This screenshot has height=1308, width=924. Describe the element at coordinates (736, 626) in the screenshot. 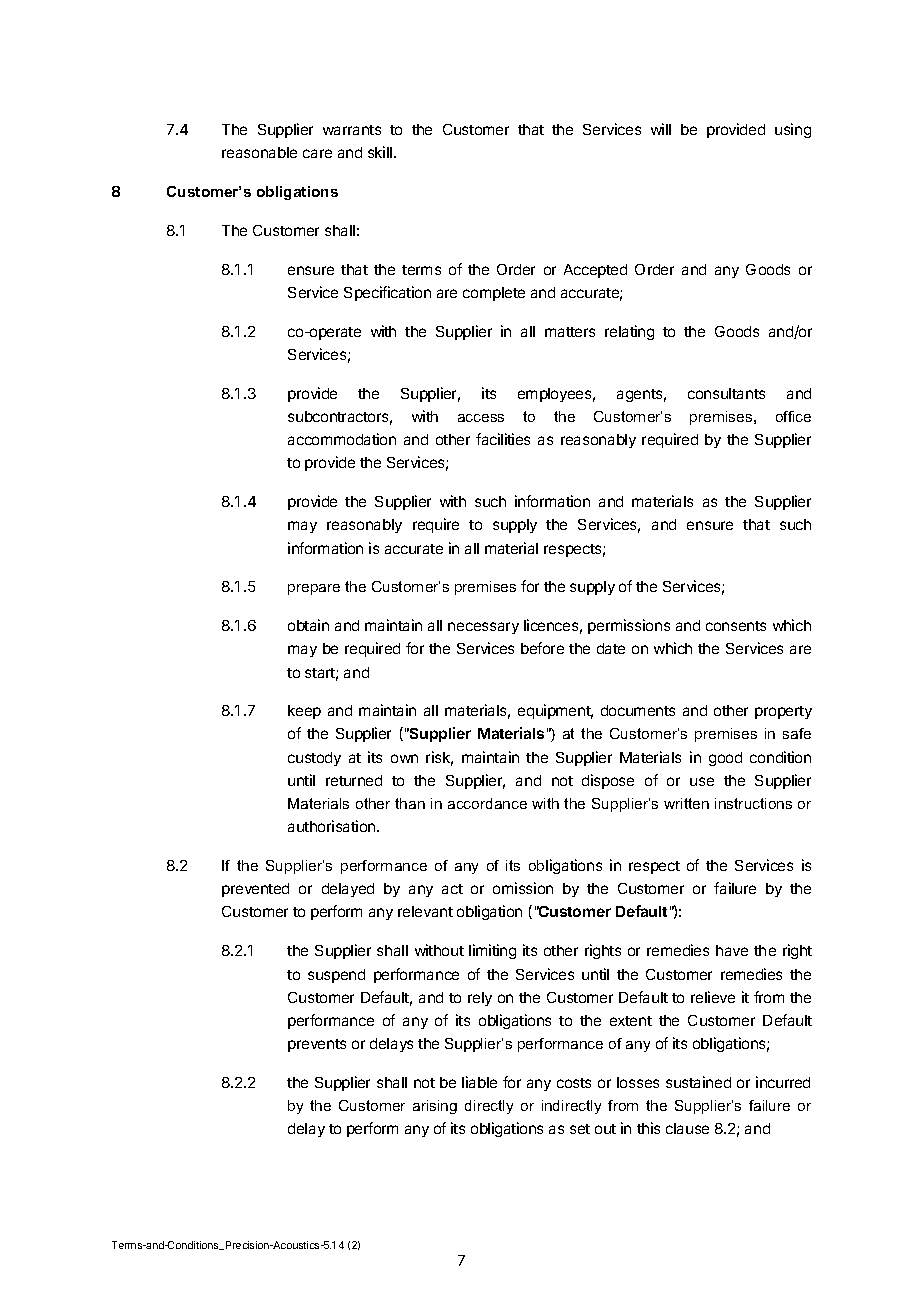

I see `consents` at that location.
